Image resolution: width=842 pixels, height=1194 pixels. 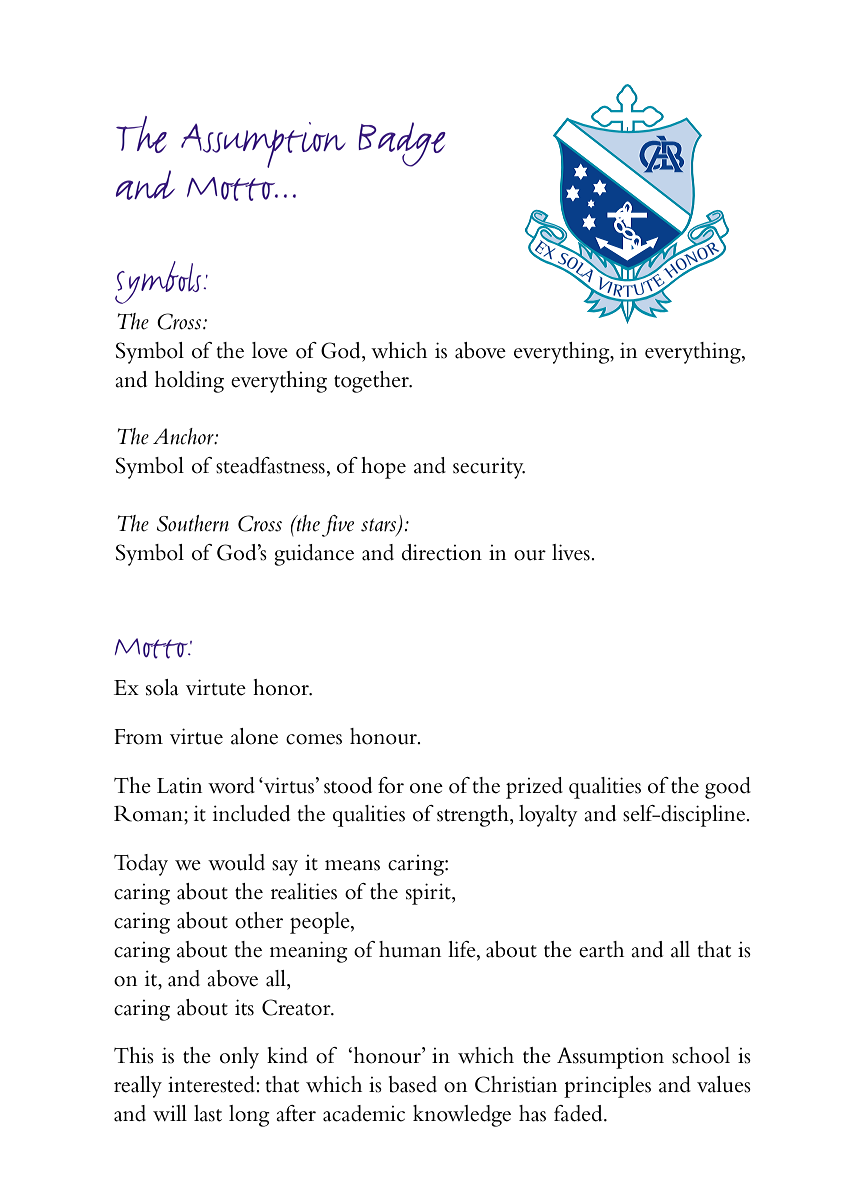 What do you see at coordinates (373, 382) in the screenshot?
I see `together` at bounding box center [373, 382].
